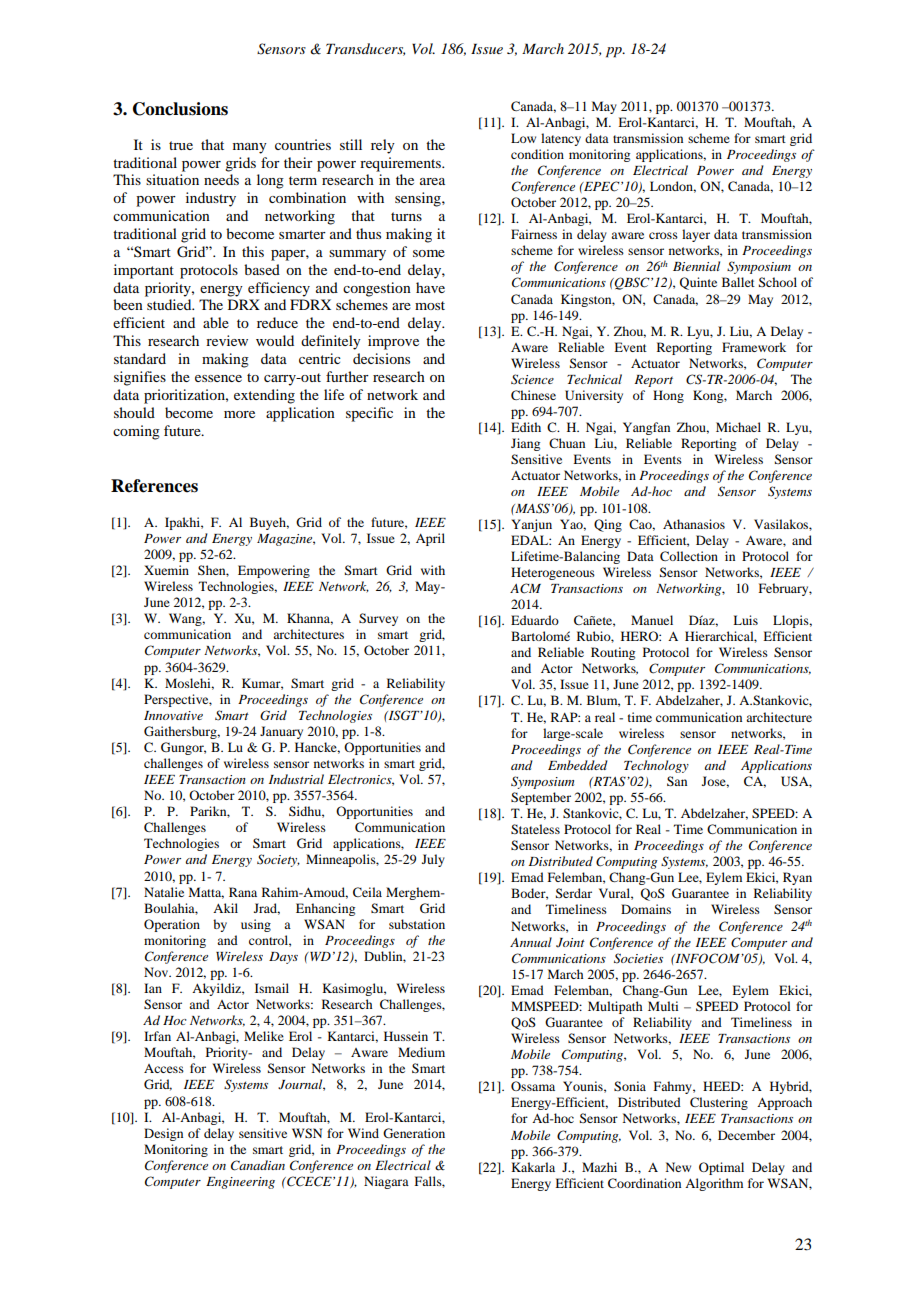  I want to click on latency, so click(561, 139).
